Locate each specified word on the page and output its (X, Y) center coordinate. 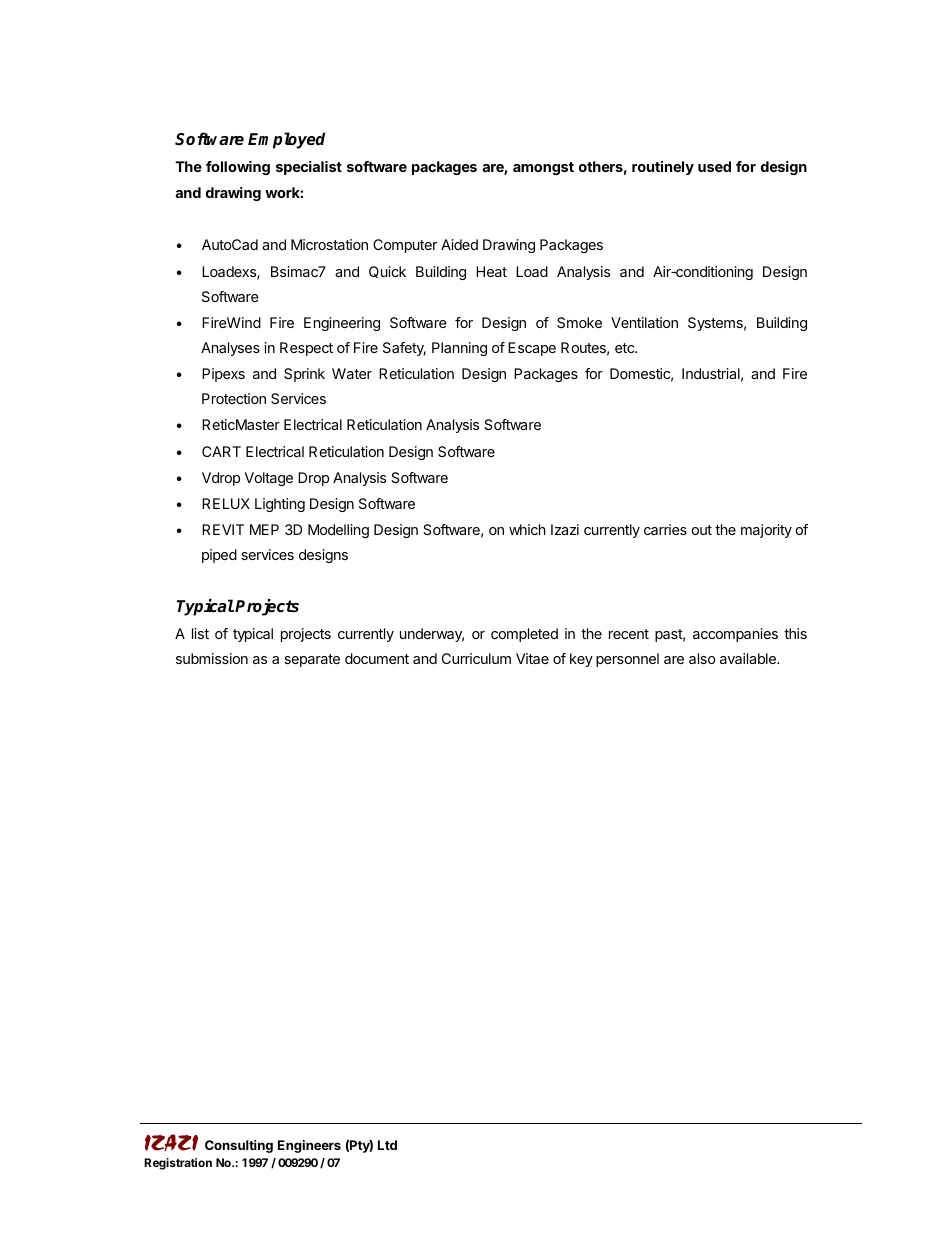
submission (212, 658)
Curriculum (476, 658)
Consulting (239, 1146)
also (702, 658)
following (238, 168)
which (527, 529)
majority (766, 531)
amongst (543, 168)
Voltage (269, 479)
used (714, 166)
